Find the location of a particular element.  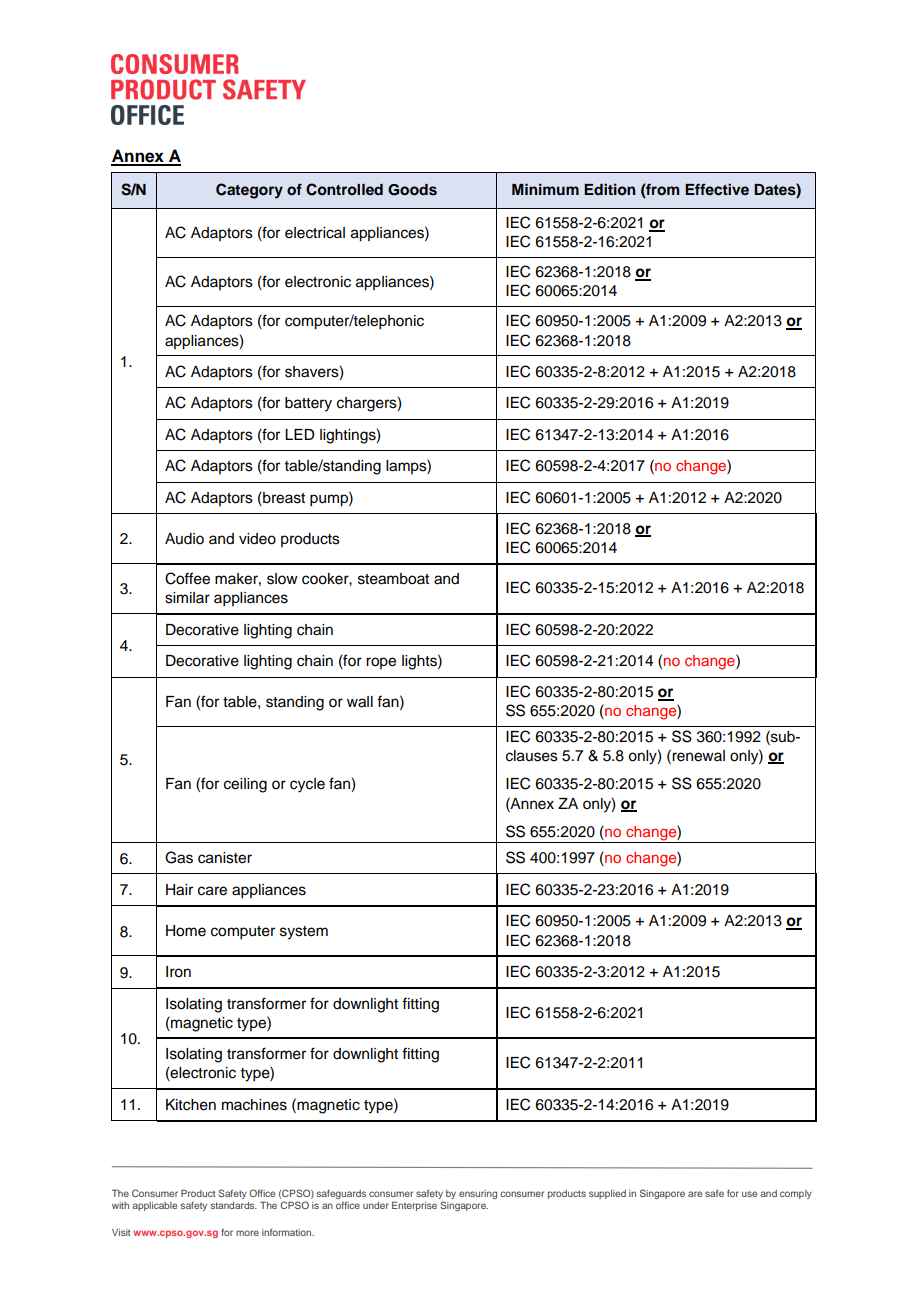

wall is located at coordinates (360, 702).
